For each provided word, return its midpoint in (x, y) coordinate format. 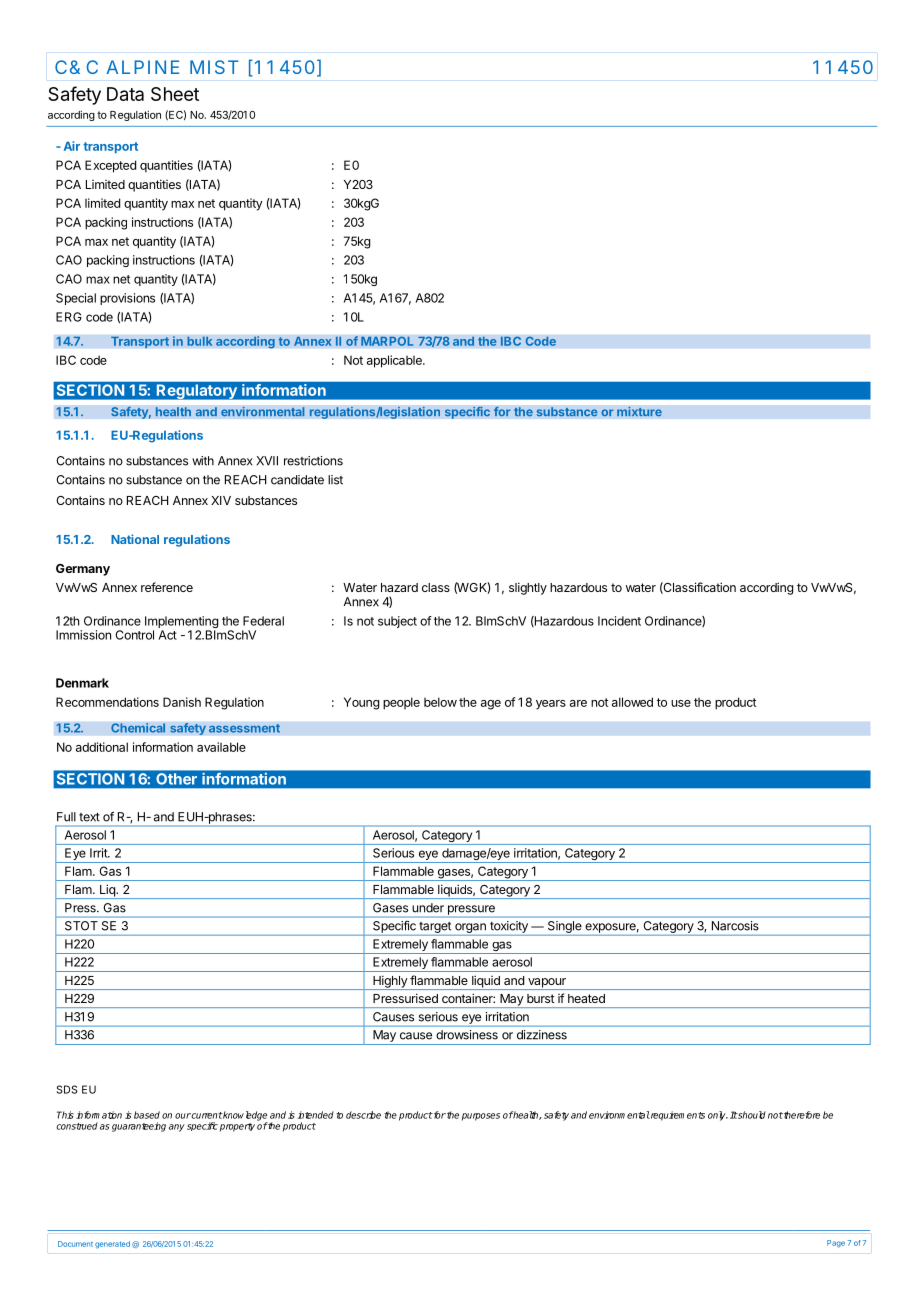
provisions (127, 299)
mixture (639, 411)
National (135, 539)
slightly (528, 588)
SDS (67, 1089)
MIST (214, 67)
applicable (395, 361)
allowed (632, 702)
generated (112, 1245)
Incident (619, 621)
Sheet (175, 94)
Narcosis (735, 926)
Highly (390, 982)
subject (397, 622)
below (440, 702)
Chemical (138, 728)
